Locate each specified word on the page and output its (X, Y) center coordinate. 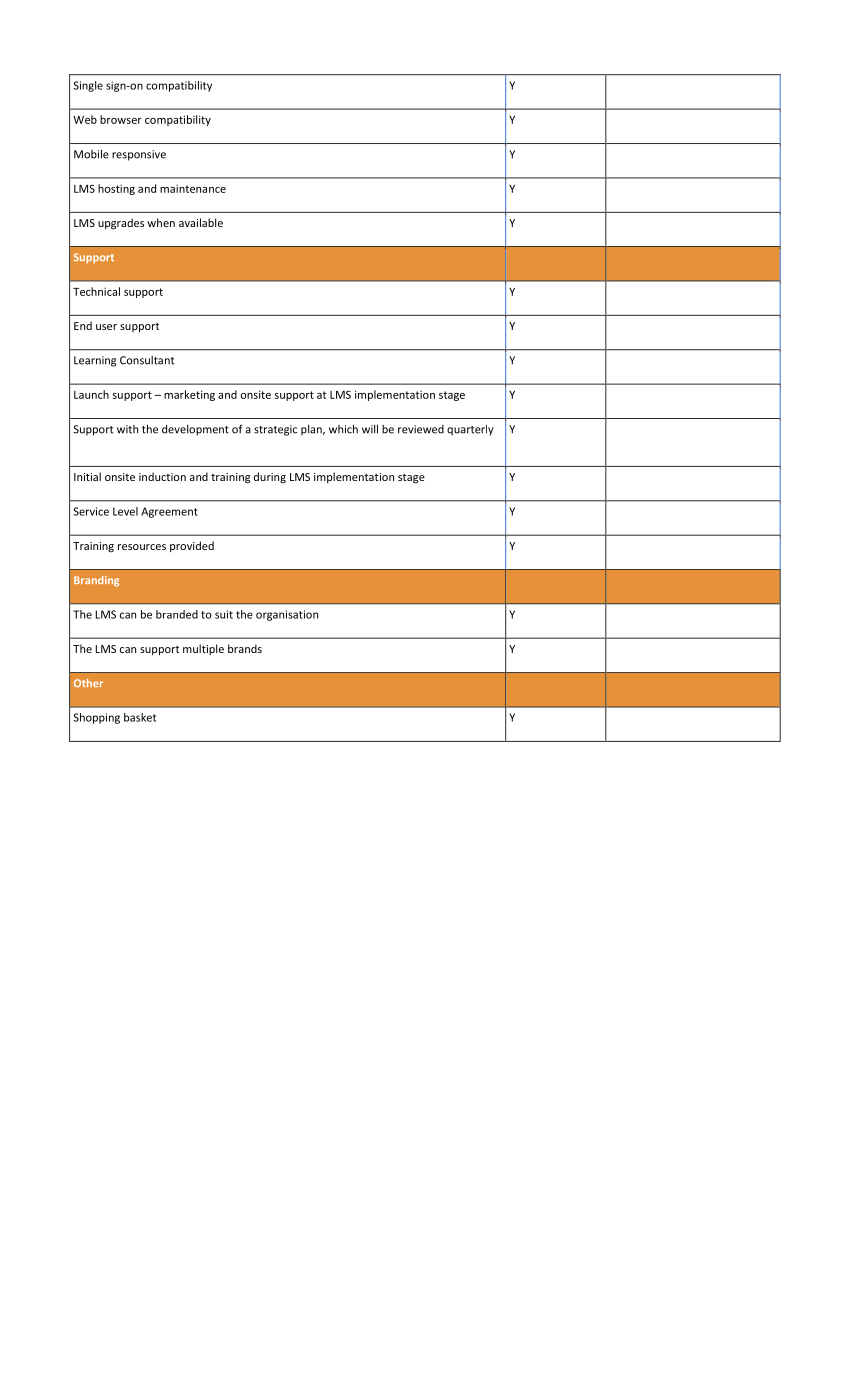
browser (121, 119)
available (201, 222)
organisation (287, 615)
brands (245, 648)
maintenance (193, 188)
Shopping (96, 718)
